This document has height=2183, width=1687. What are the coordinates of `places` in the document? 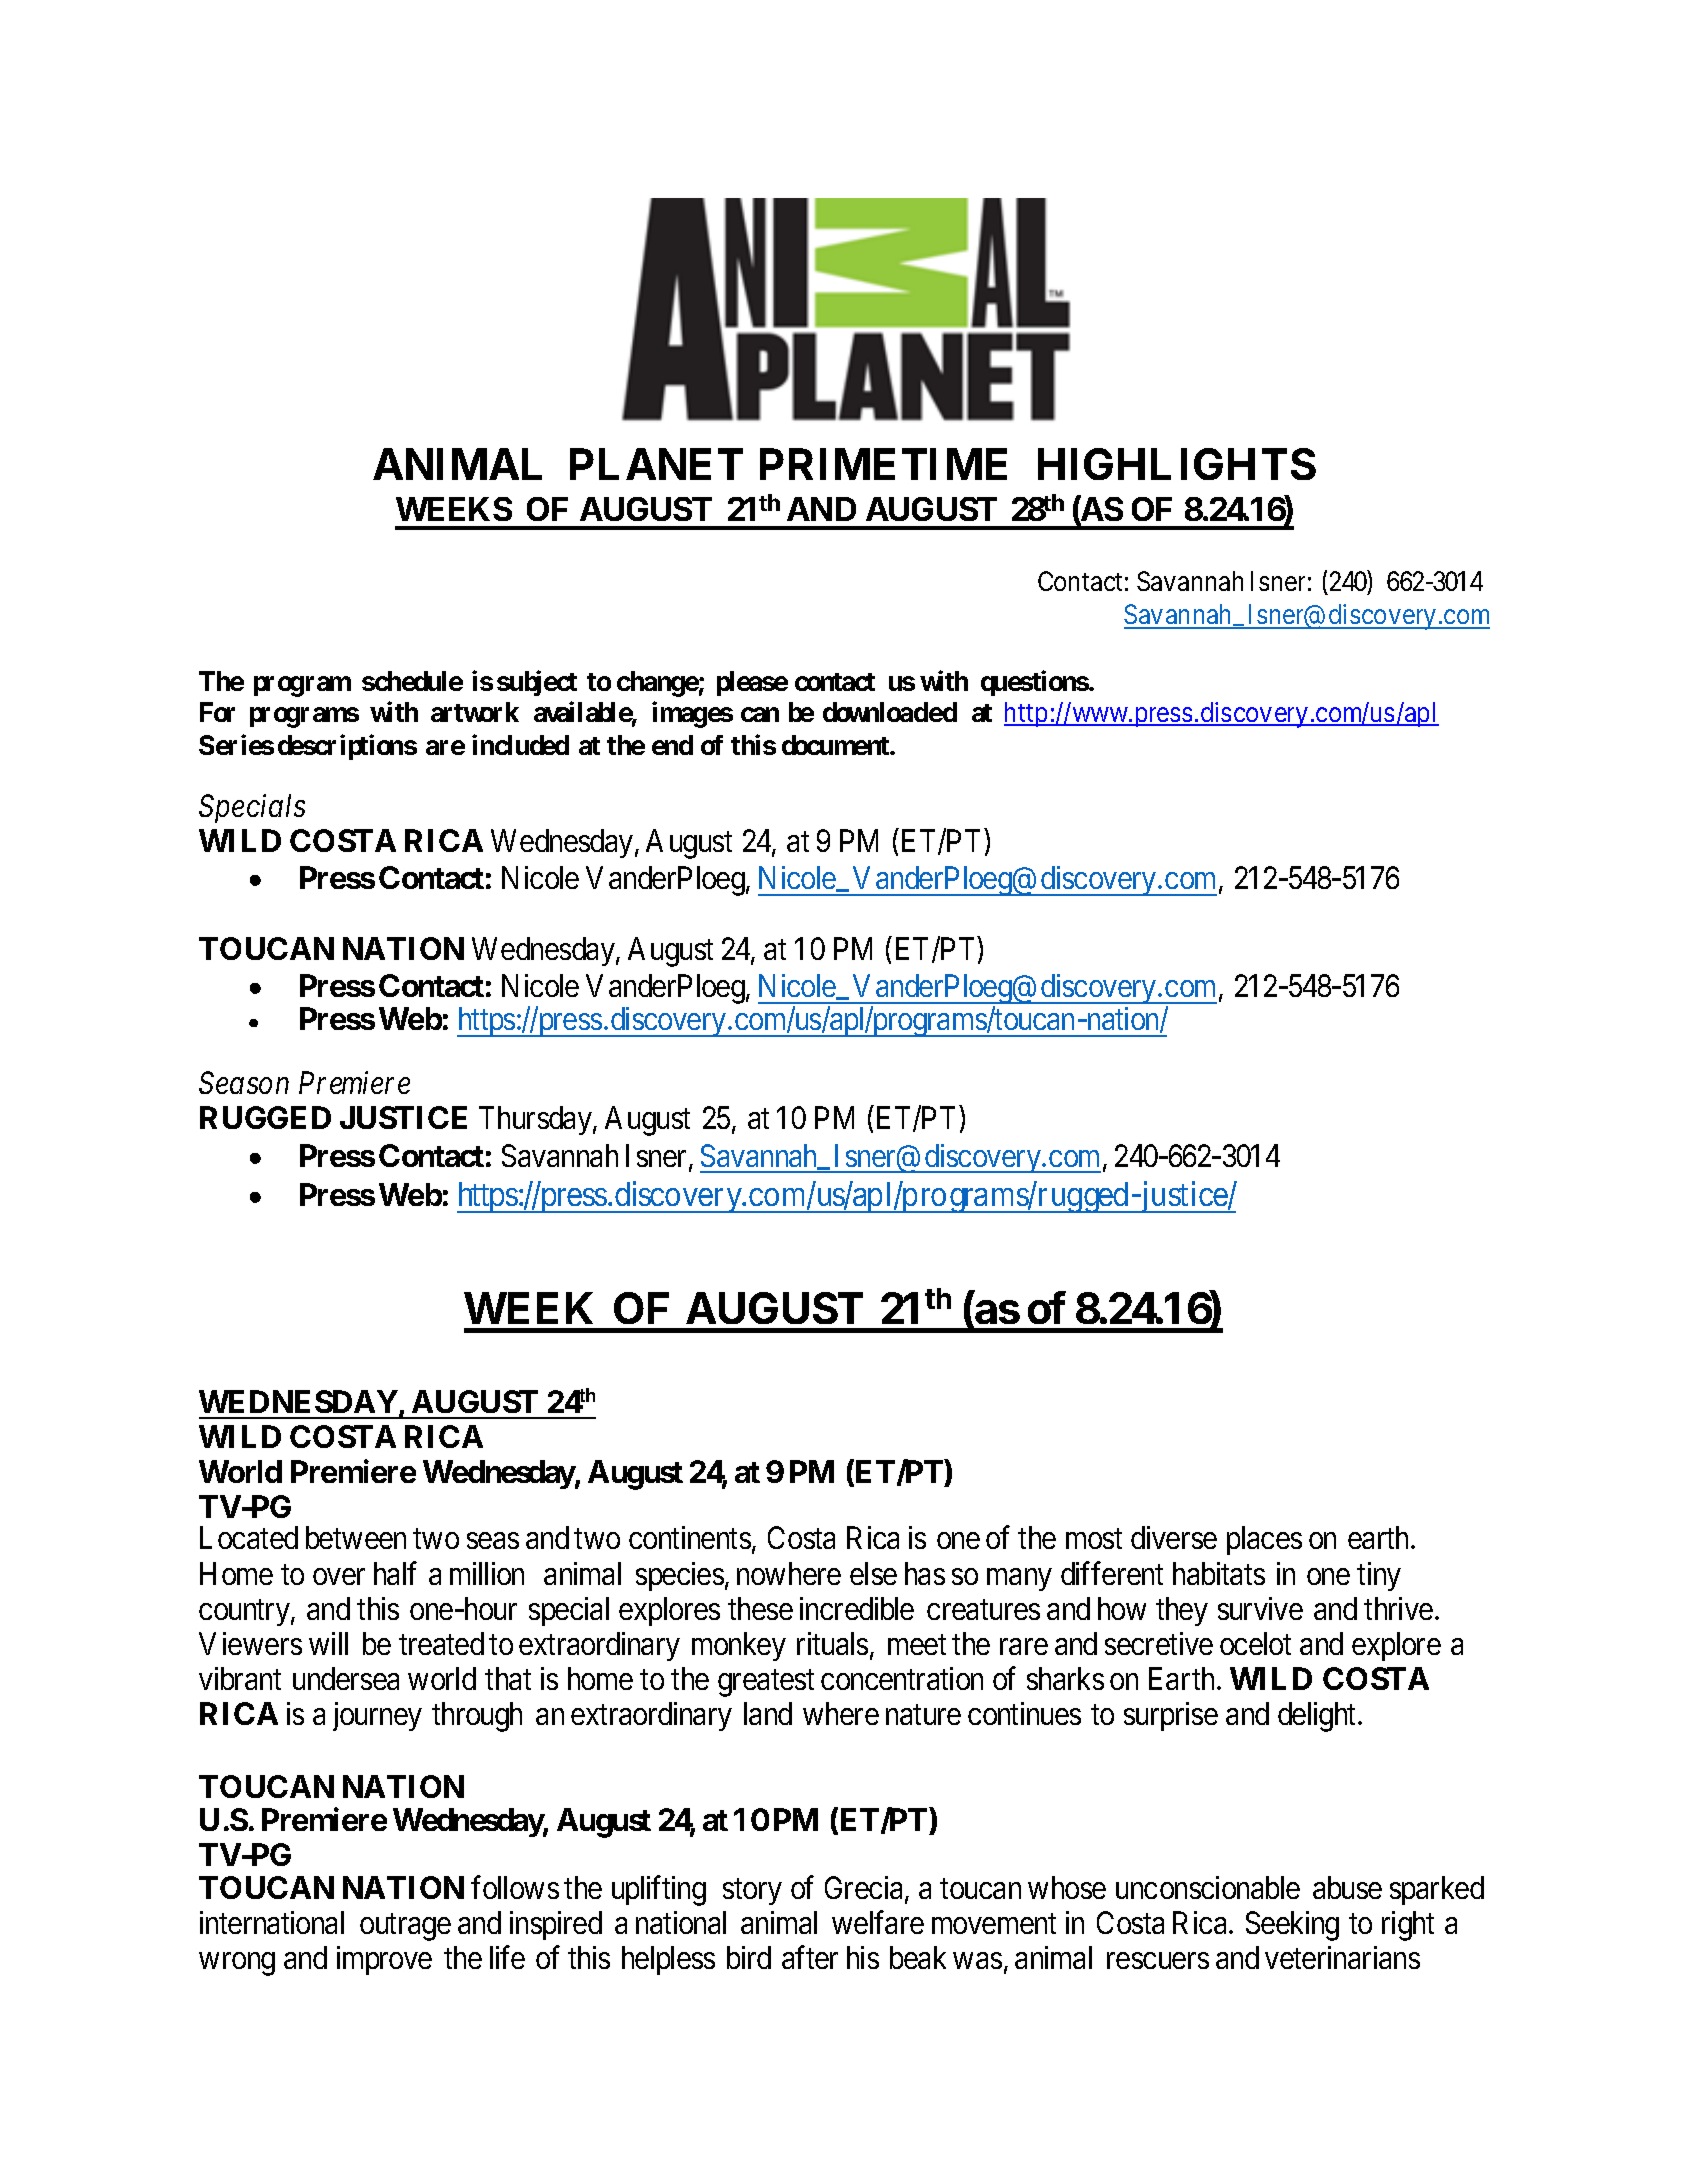 It's located at (1264, 1540).
